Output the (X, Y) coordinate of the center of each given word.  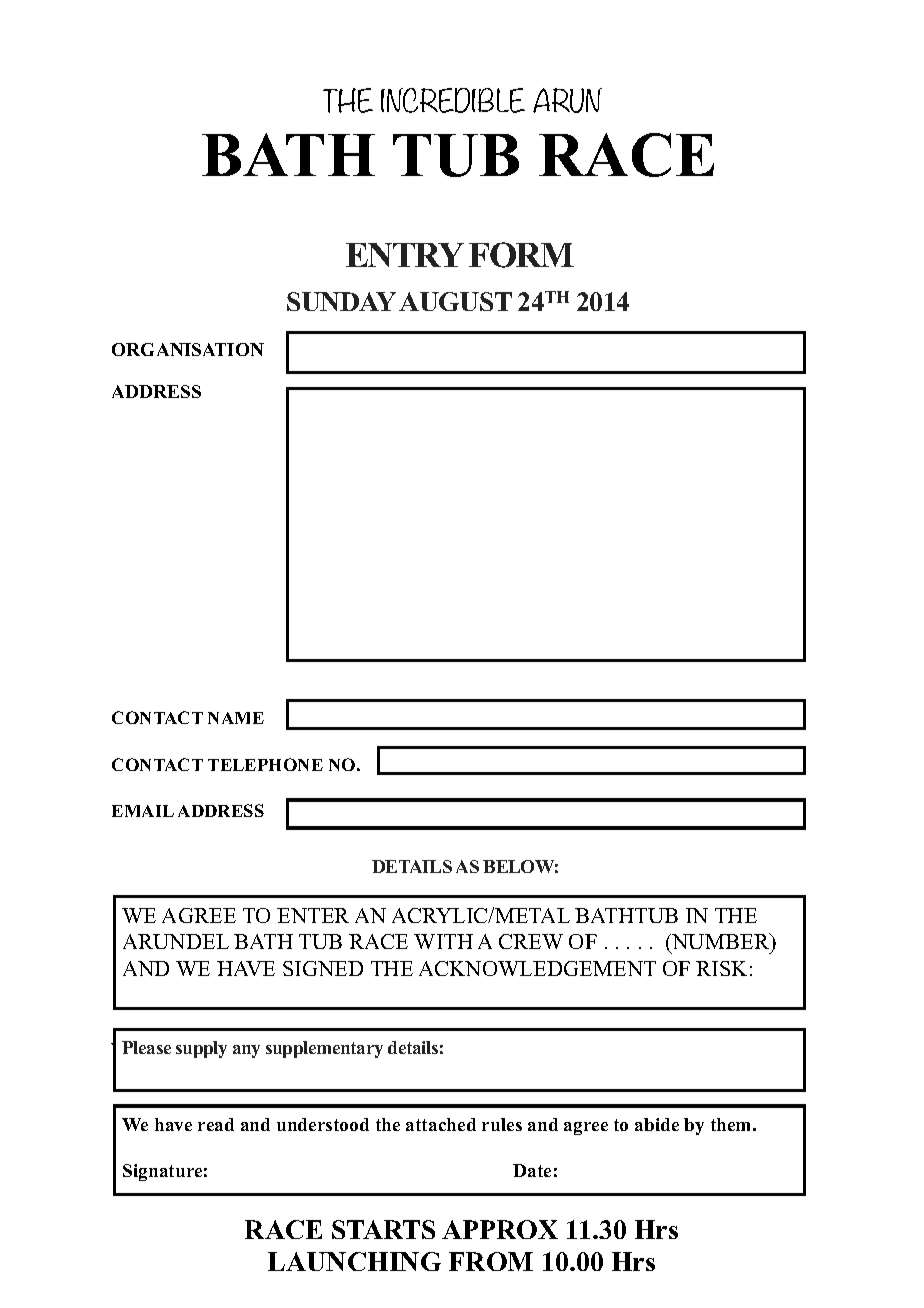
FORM (521, 255)
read (216, 1124)
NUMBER (721, 943)
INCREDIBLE (453, 100)
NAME (236, 718)
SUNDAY (341, 301)
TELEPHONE (265, 764)
